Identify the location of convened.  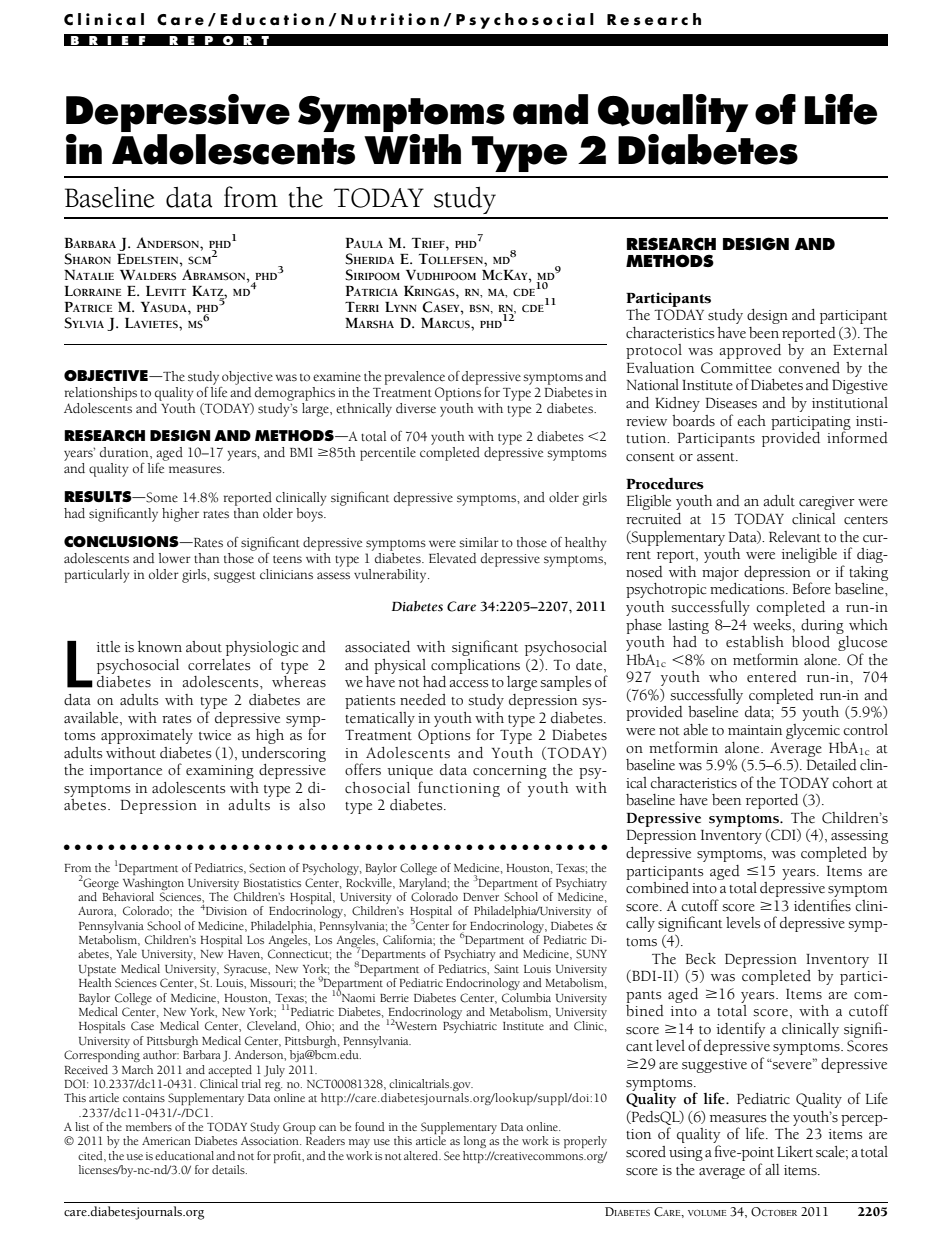
(809, 368).
